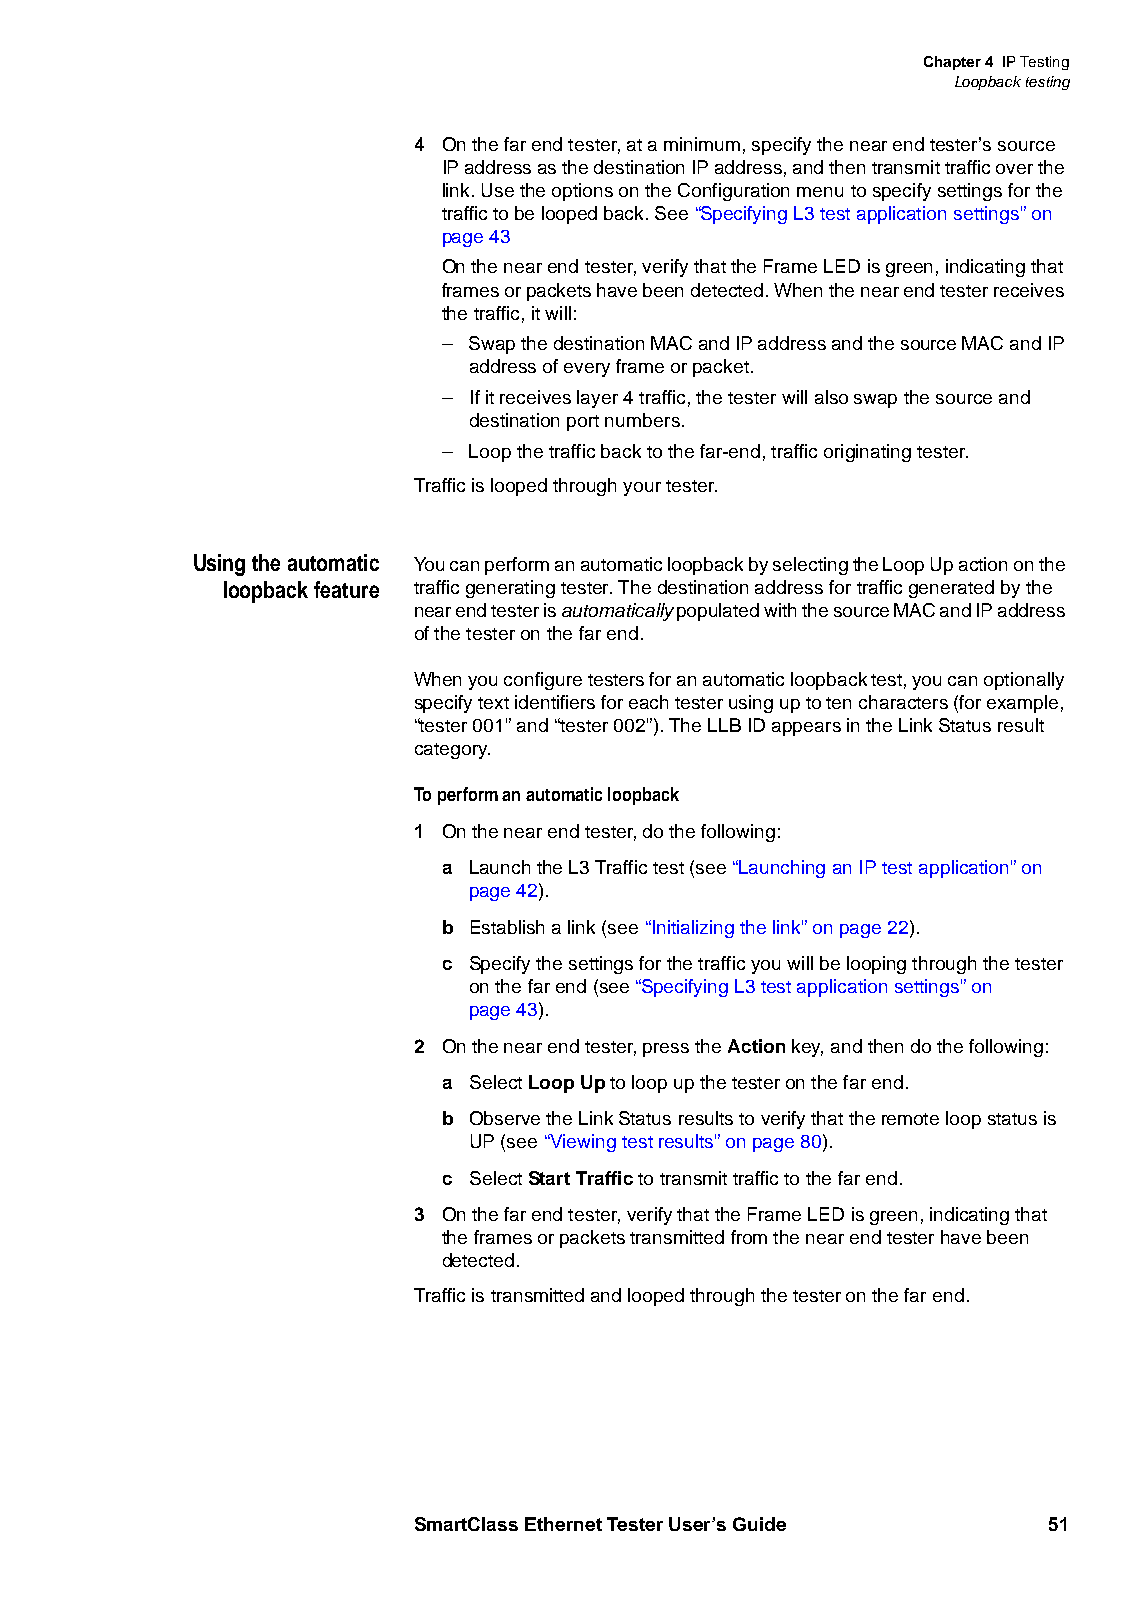 Image resolution: width=1141 pixels, height=1614 pixels. What do you see at coordinates (582, 192) in the screenshot?
I see `options` at bounding box center [582, 192].
